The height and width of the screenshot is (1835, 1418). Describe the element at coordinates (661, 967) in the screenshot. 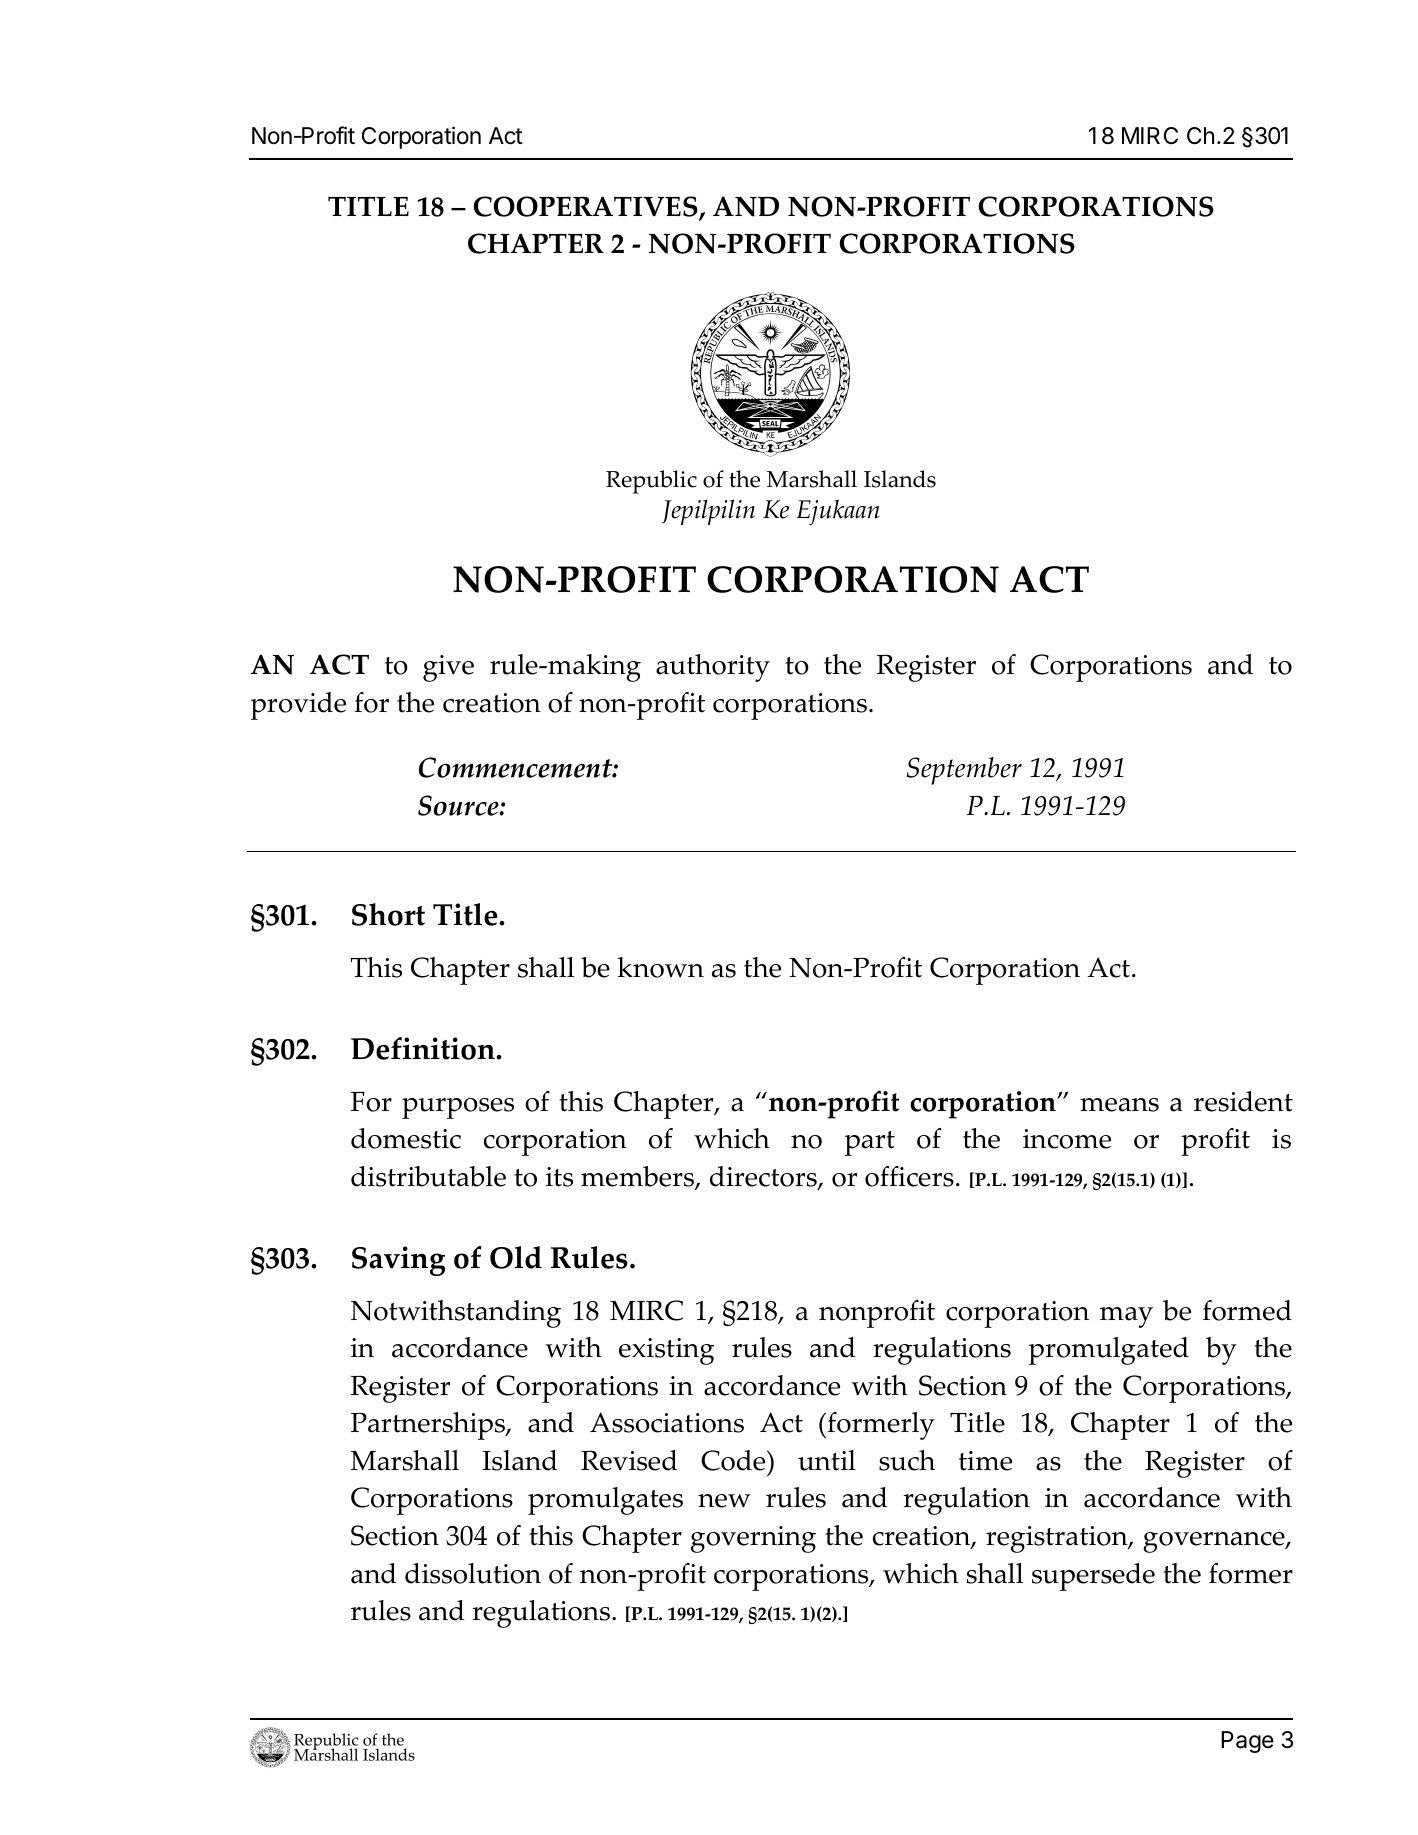

I see `known` at that location.
